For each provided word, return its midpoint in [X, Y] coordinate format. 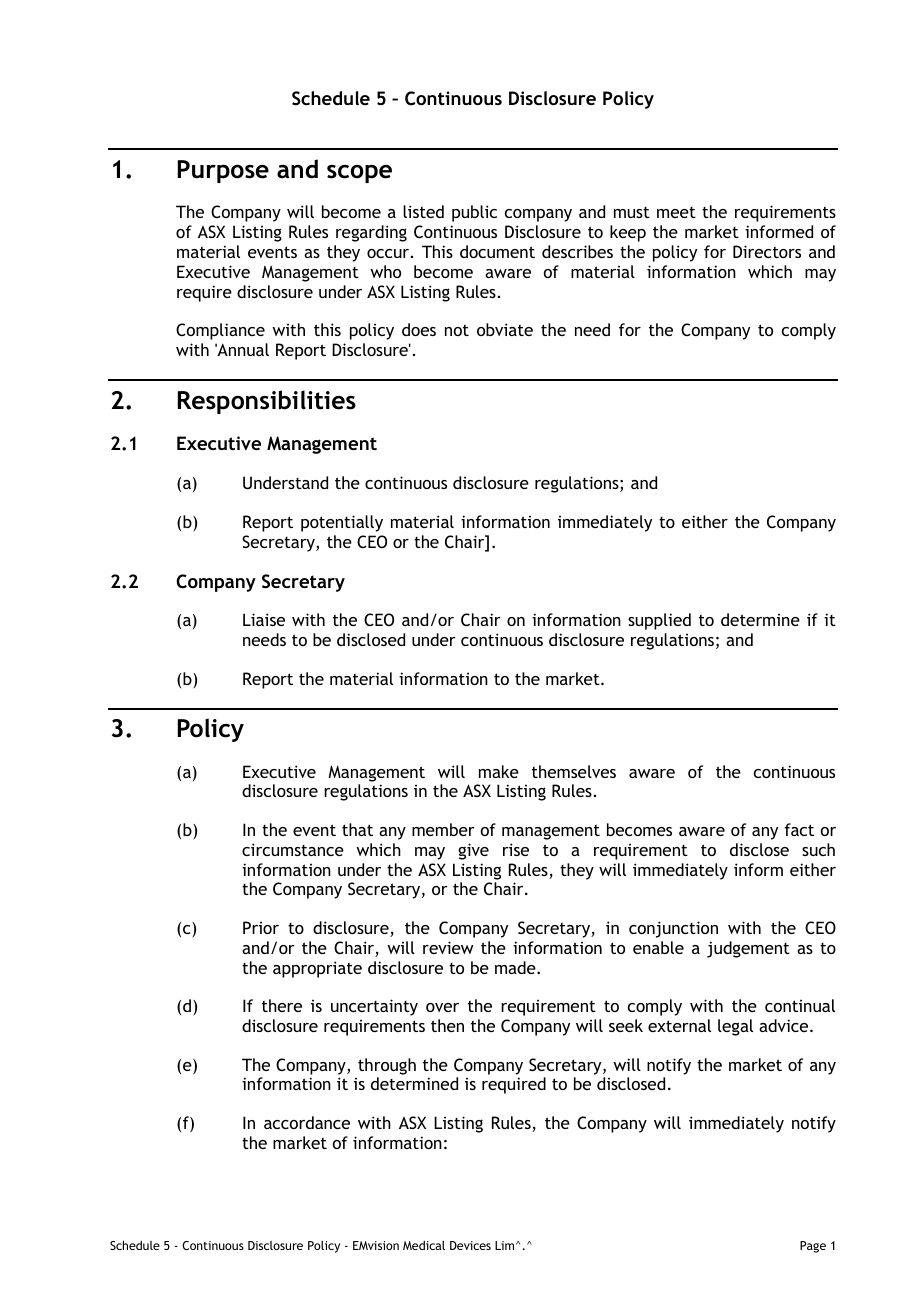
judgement [748, 949]
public [474, 213]
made [516, 967]
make [499, 771]
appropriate [317, 969]
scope [359, 174]
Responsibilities [267, 402]
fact [799, 829]
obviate [505, 329]
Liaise [264, 619]
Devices [470, 1245]
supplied [659, 621]
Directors [767, 251]
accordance [307, 1122]
